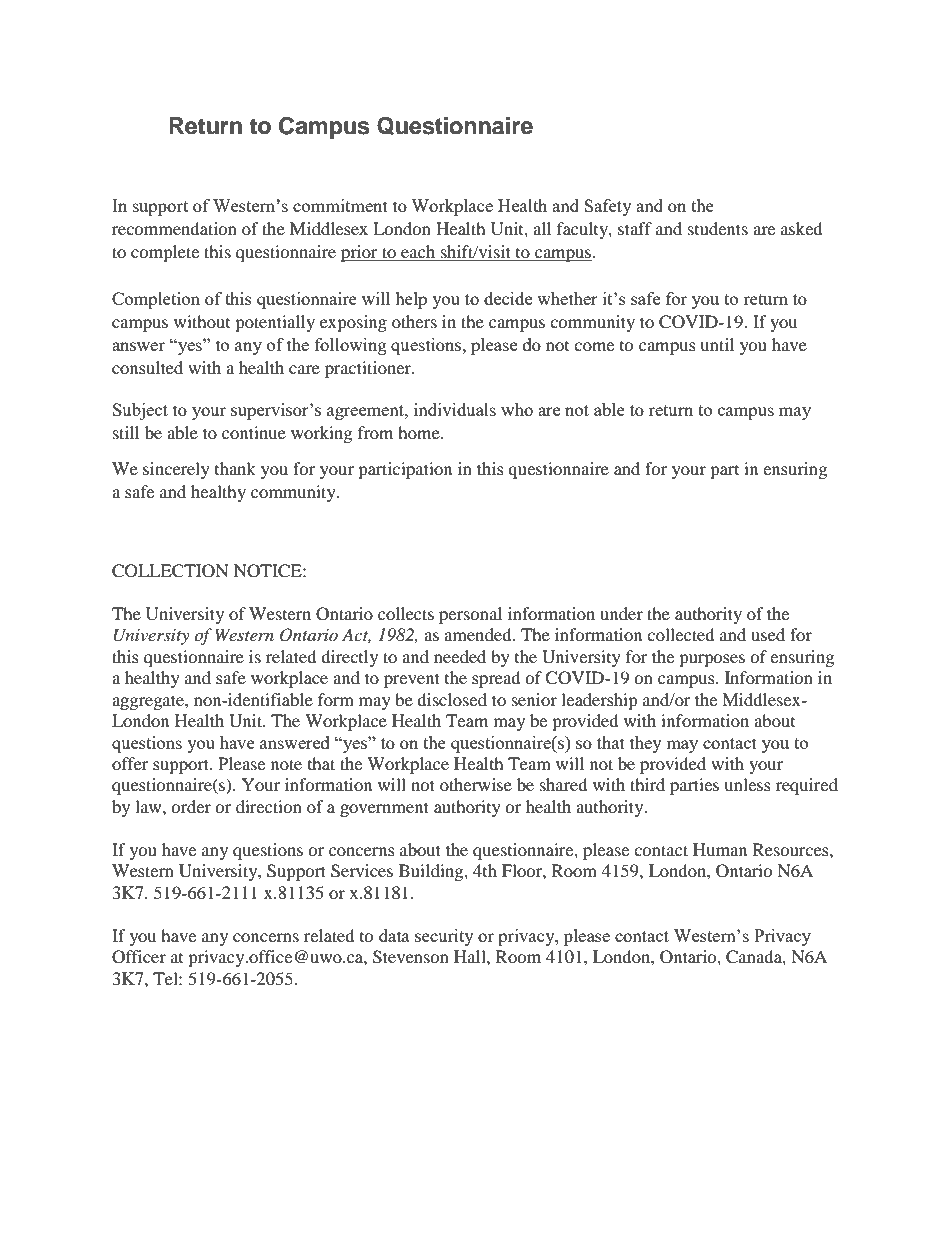 This document has width=952, height=1233. Describe the element at coordinates (717, 344) in the document. I see `until` at that location.
